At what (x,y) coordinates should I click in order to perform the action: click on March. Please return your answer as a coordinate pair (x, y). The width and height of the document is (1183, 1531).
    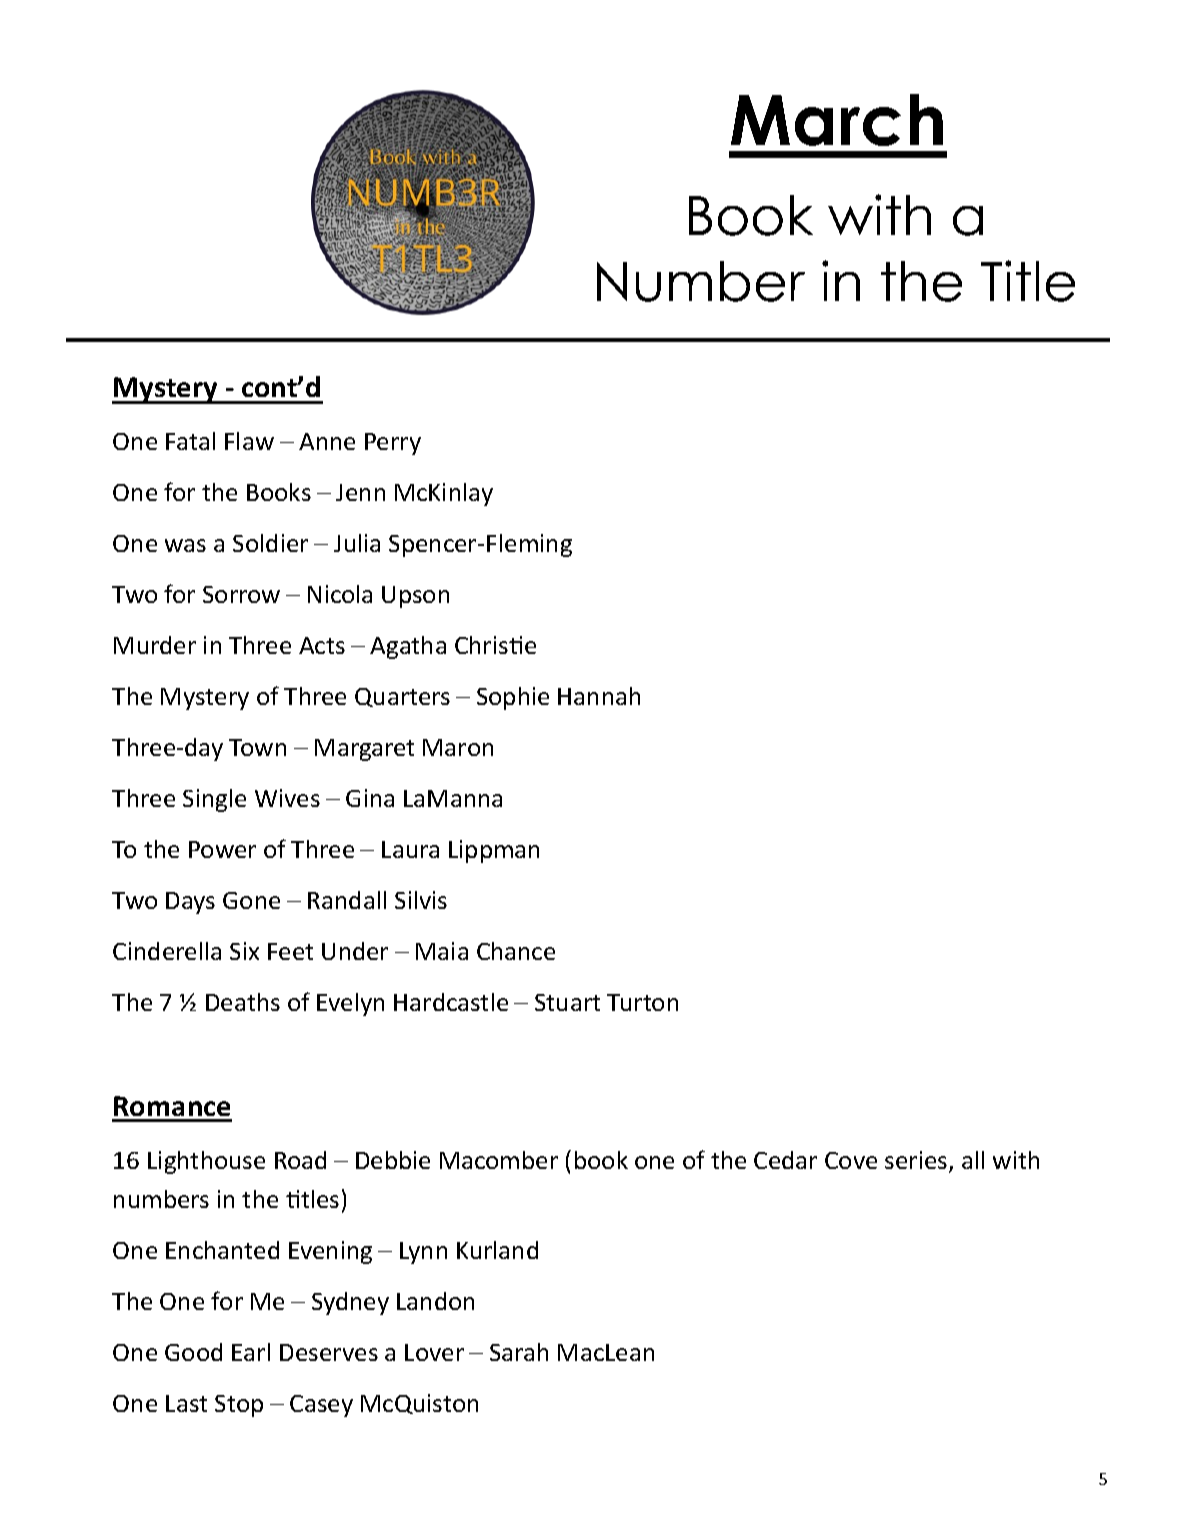
    Looking at the image, I should click on (837, 120).
